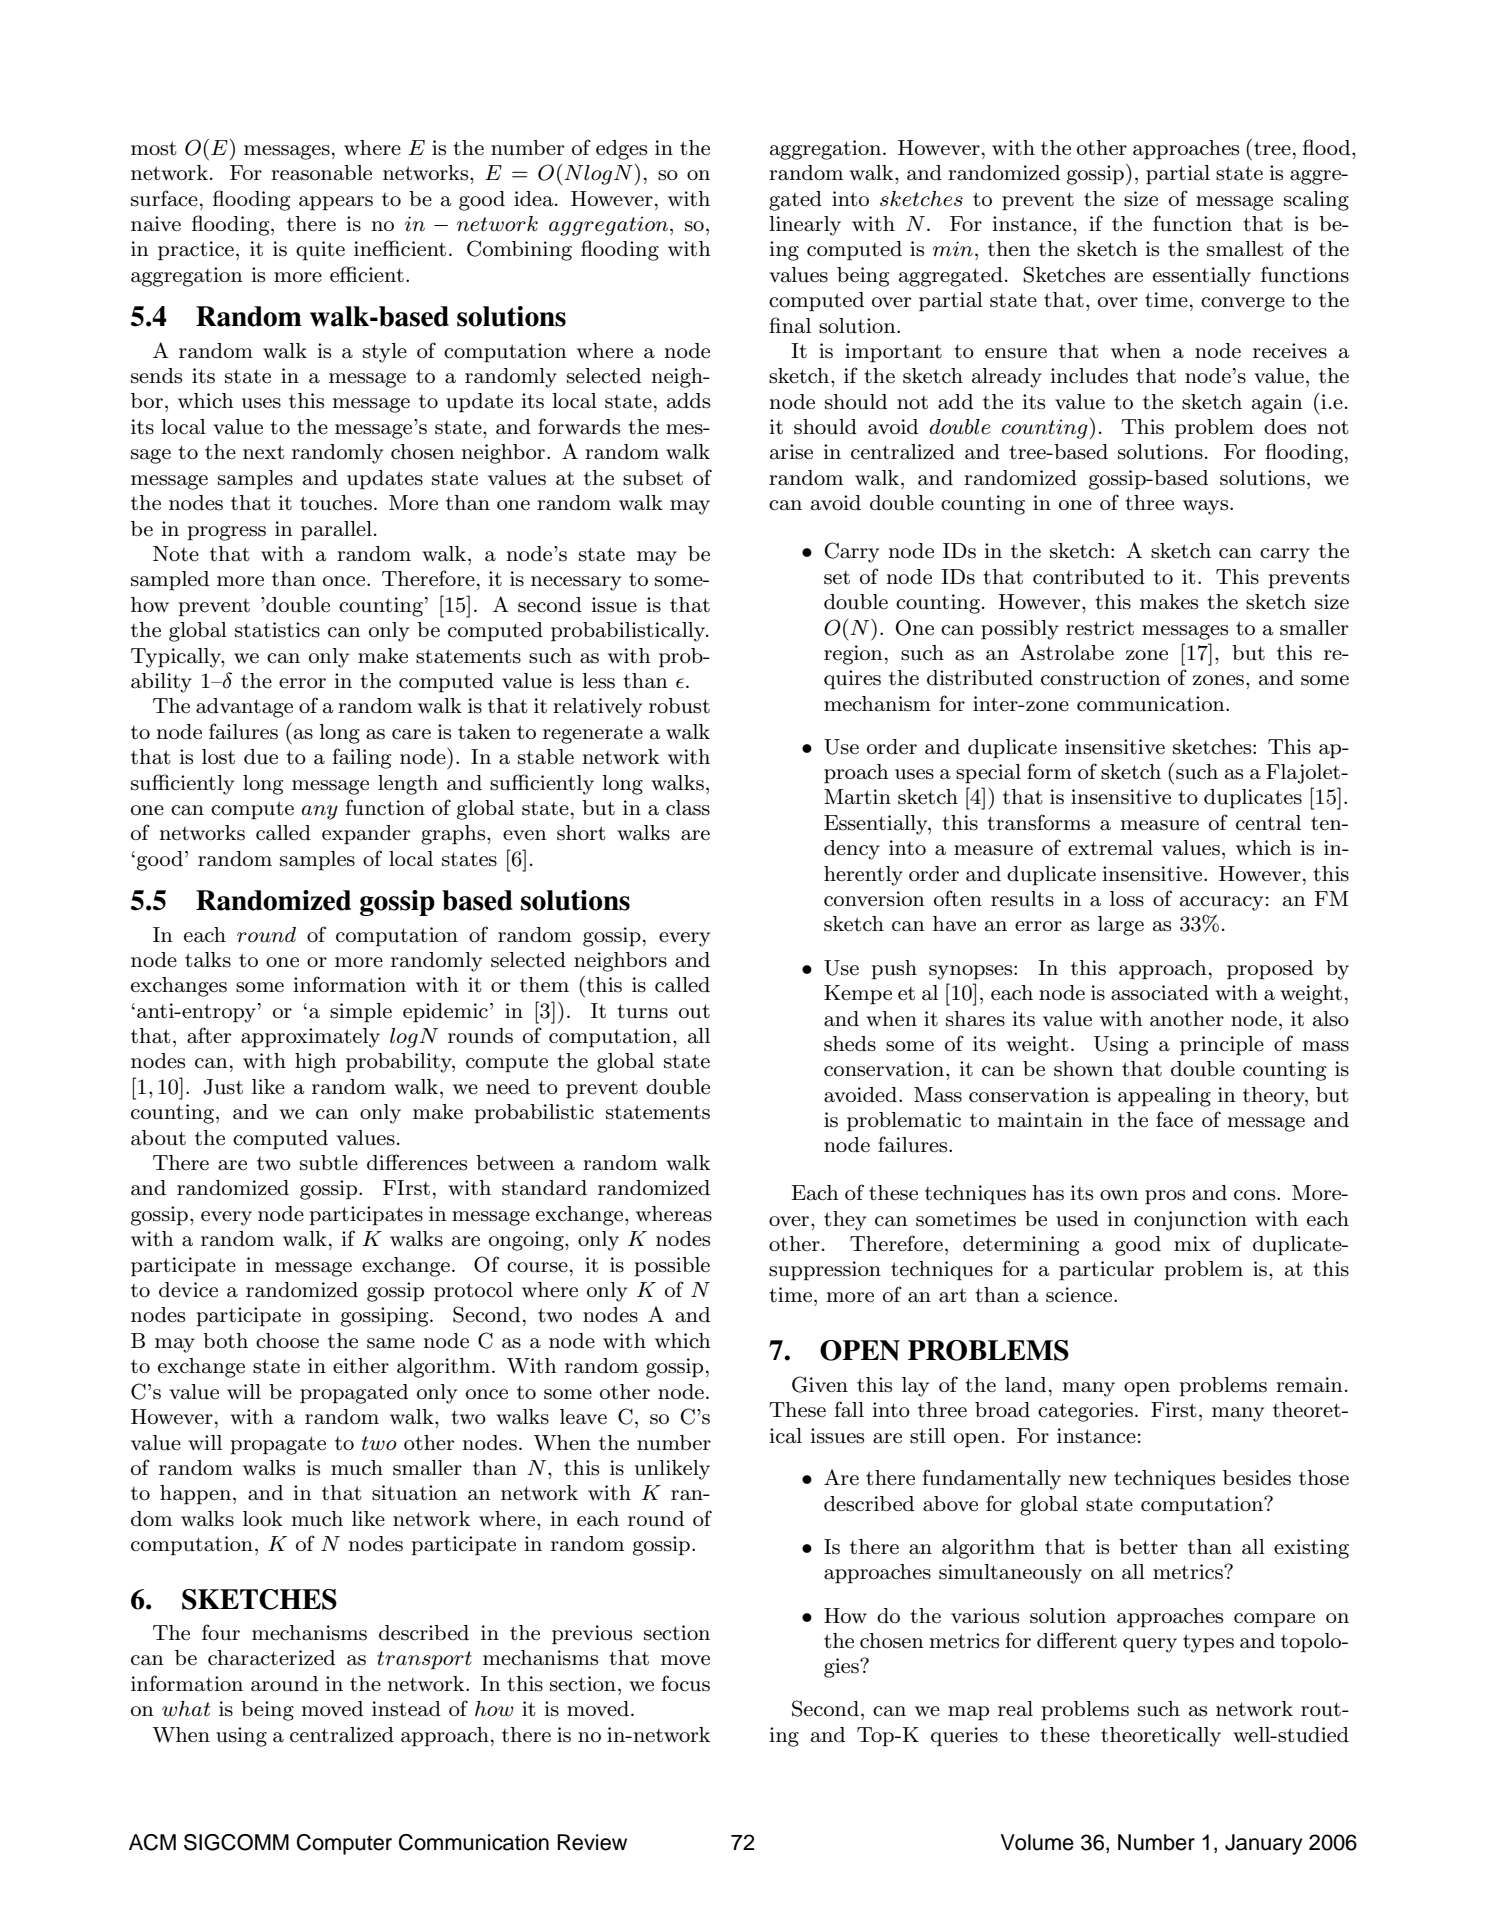 This screenshot has height=1923, width=1486. What do you see at coordinates (805, 226) in the screenshot?
I see `linearly` at bounding box center [805, 226].
